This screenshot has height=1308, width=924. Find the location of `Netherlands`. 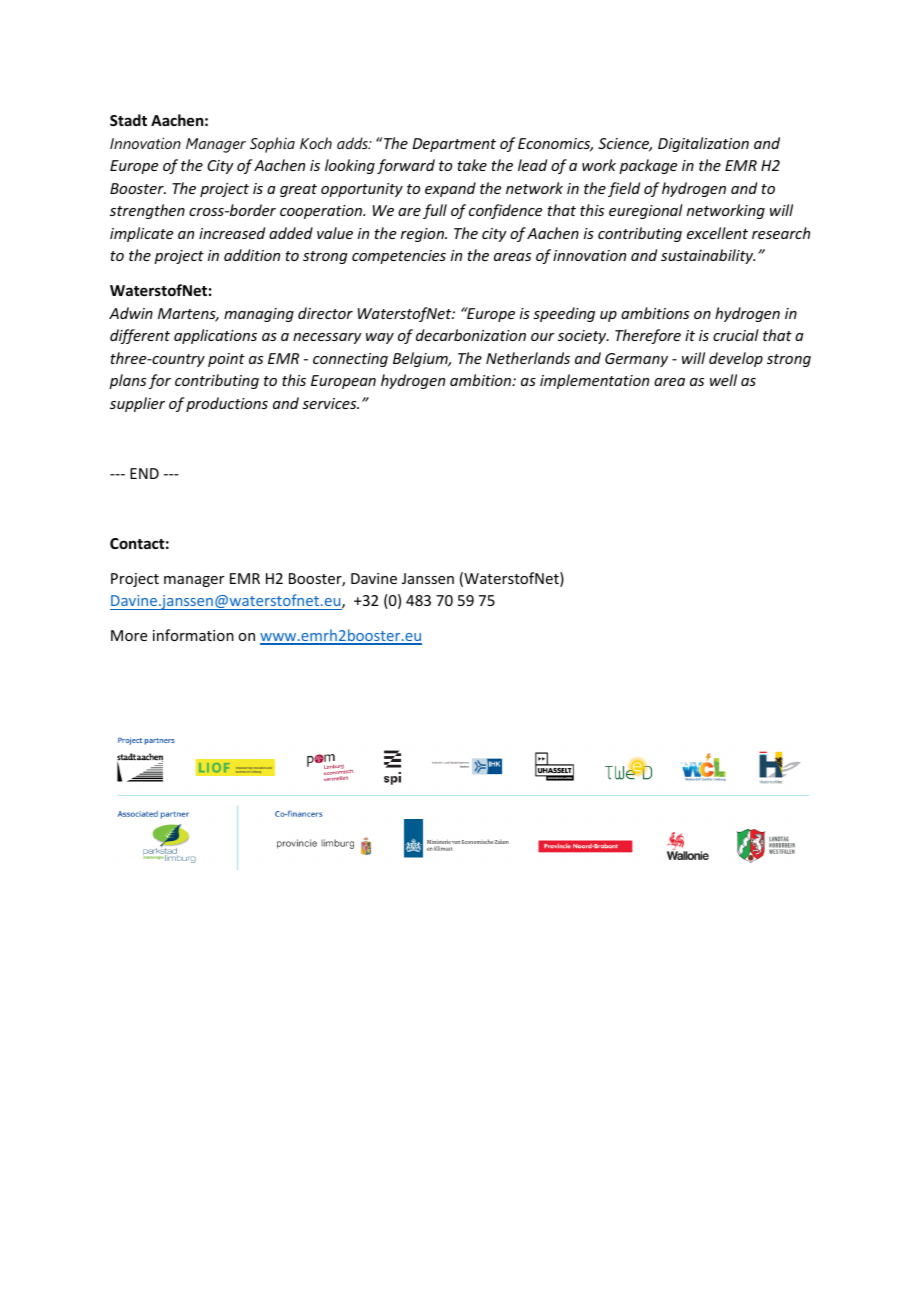

Netherlands is located at coordinates (528, 358).
